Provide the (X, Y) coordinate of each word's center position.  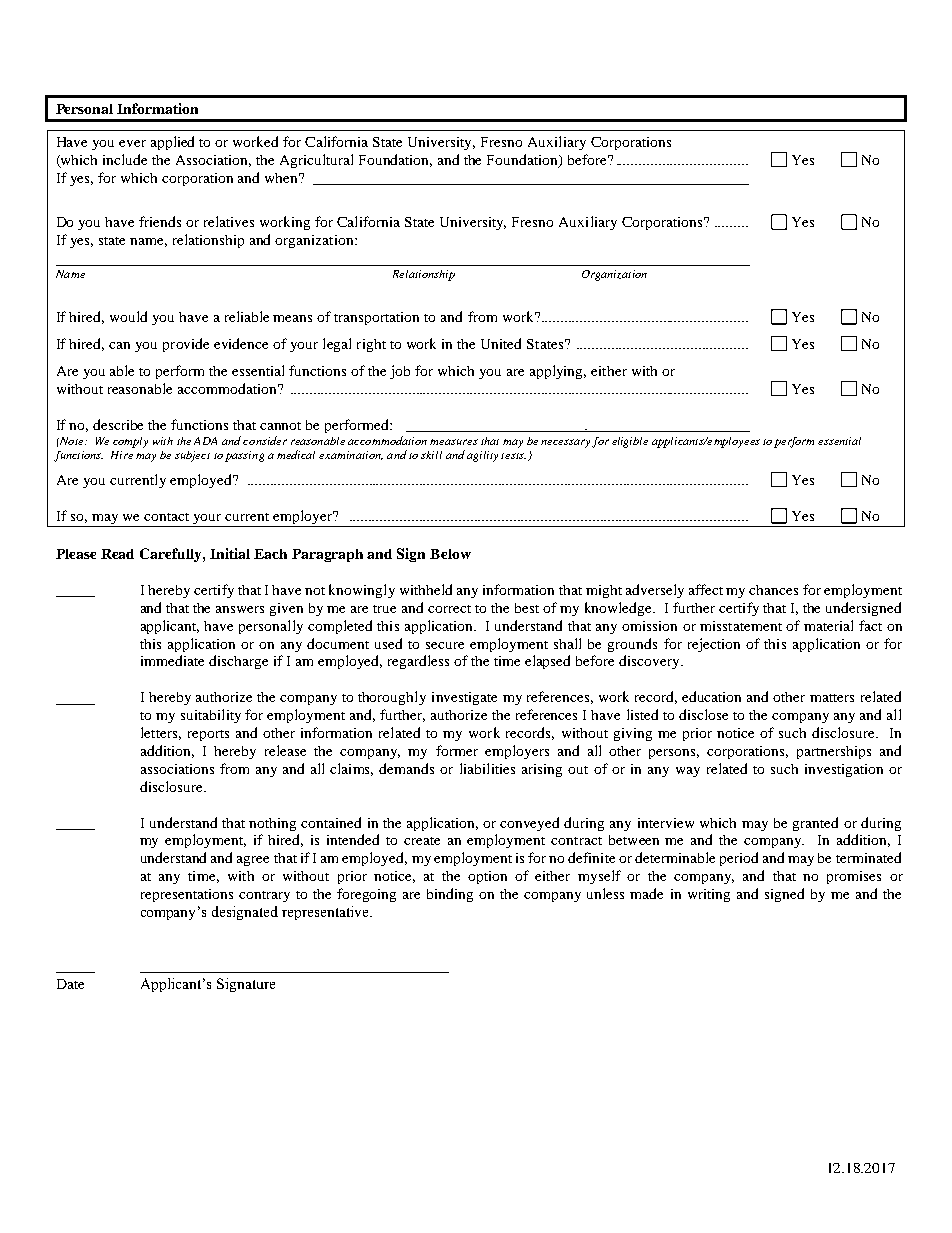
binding (450, 895)
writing (709, 895)
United (501, 343)
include (125, 159)
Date (70, 984)
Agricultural (316, 161)
